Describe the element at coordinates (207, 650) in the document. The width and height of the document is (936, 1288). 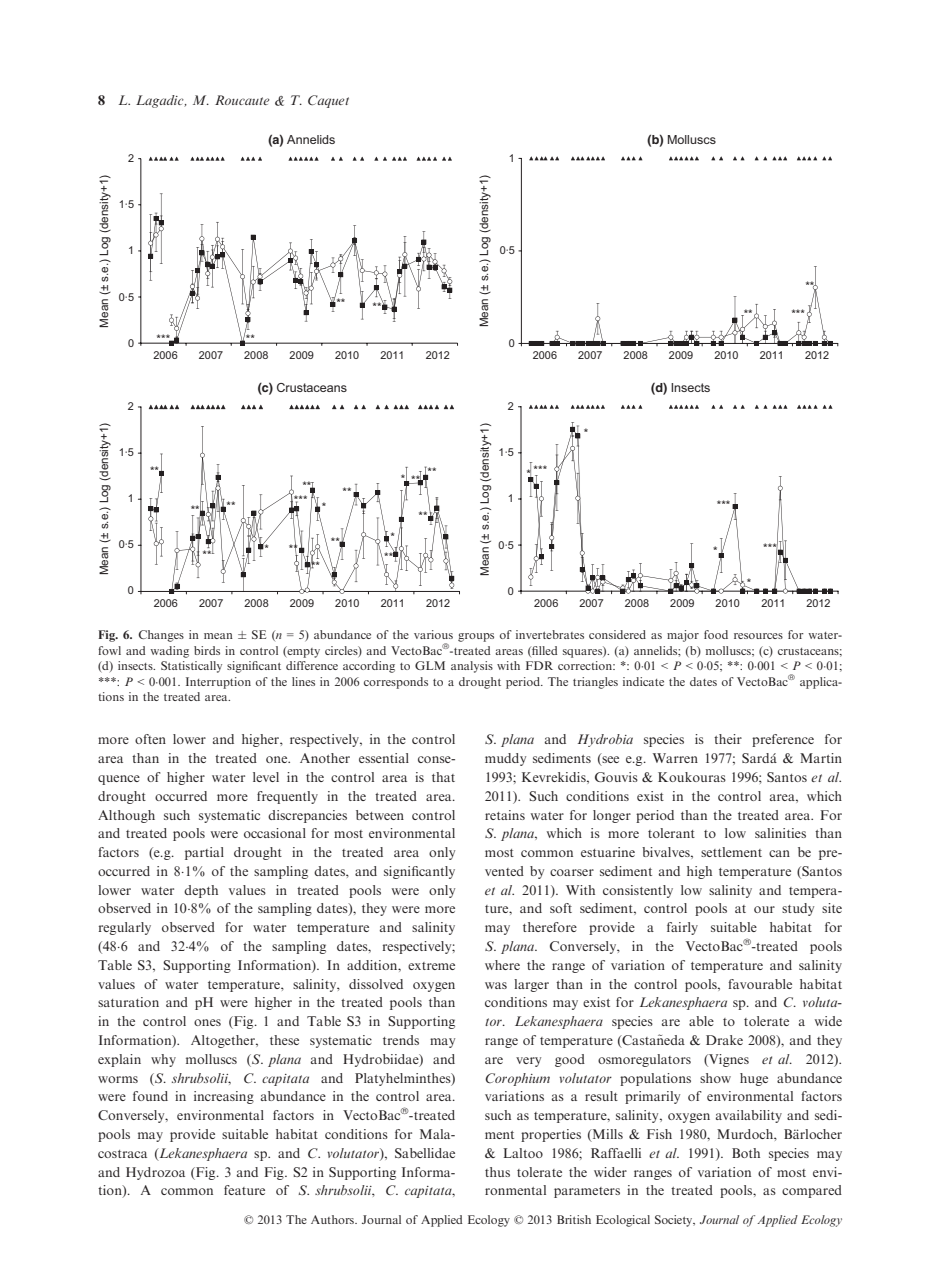
I see `birds` at that location.
